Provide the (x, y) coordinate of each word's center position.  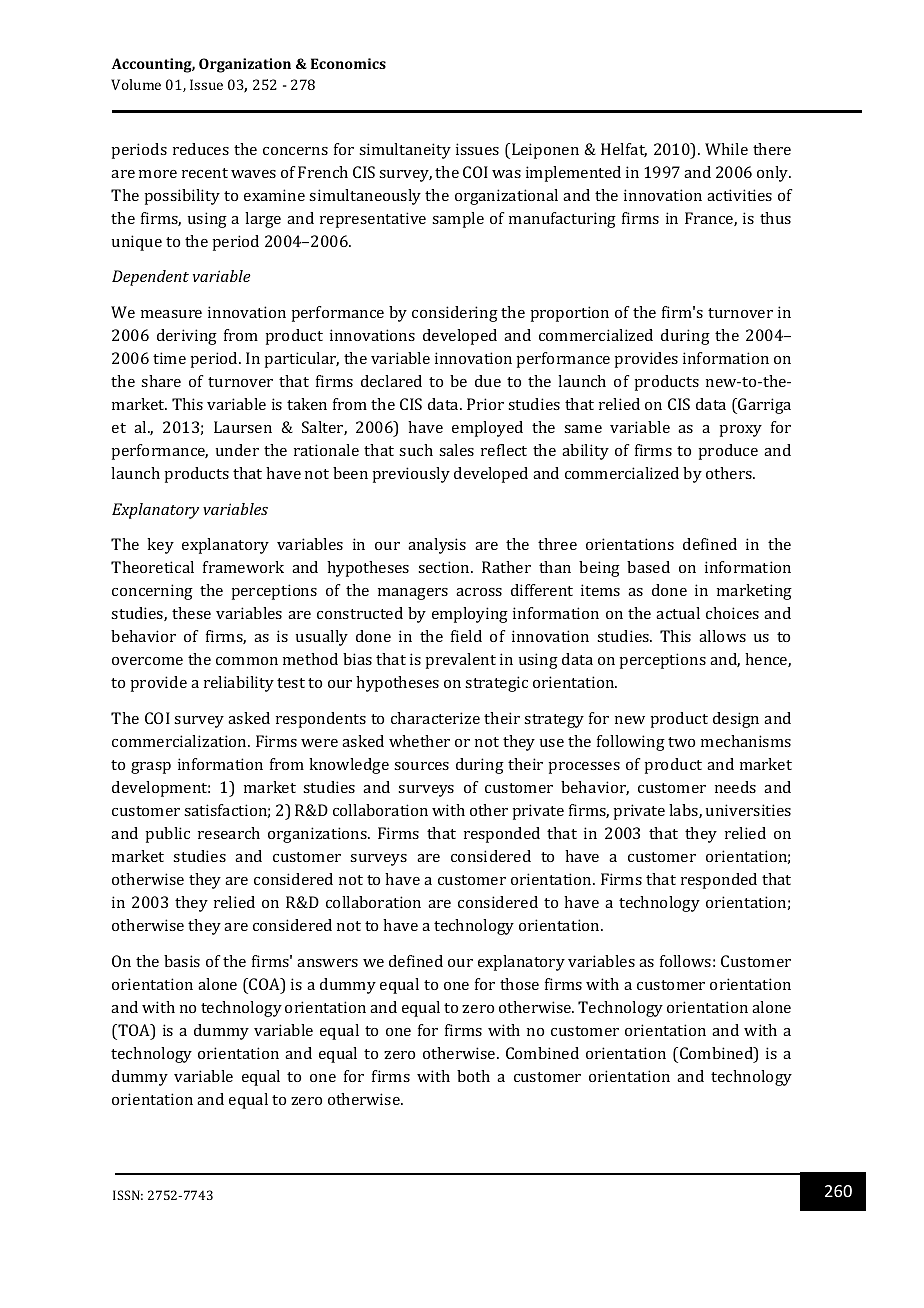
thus (775, 218)
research (229, 833)
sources (421, 766)
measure (171, 314)
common (247, 661)
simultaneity (405, 151)
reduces (201, 149)
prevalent (460, 661)
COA (264, 985)
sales (456, 450)
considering (455, 314)
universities (748, 810)
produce (728, 452)
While (726, 149)
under (237, 450)
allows (722, 636)
